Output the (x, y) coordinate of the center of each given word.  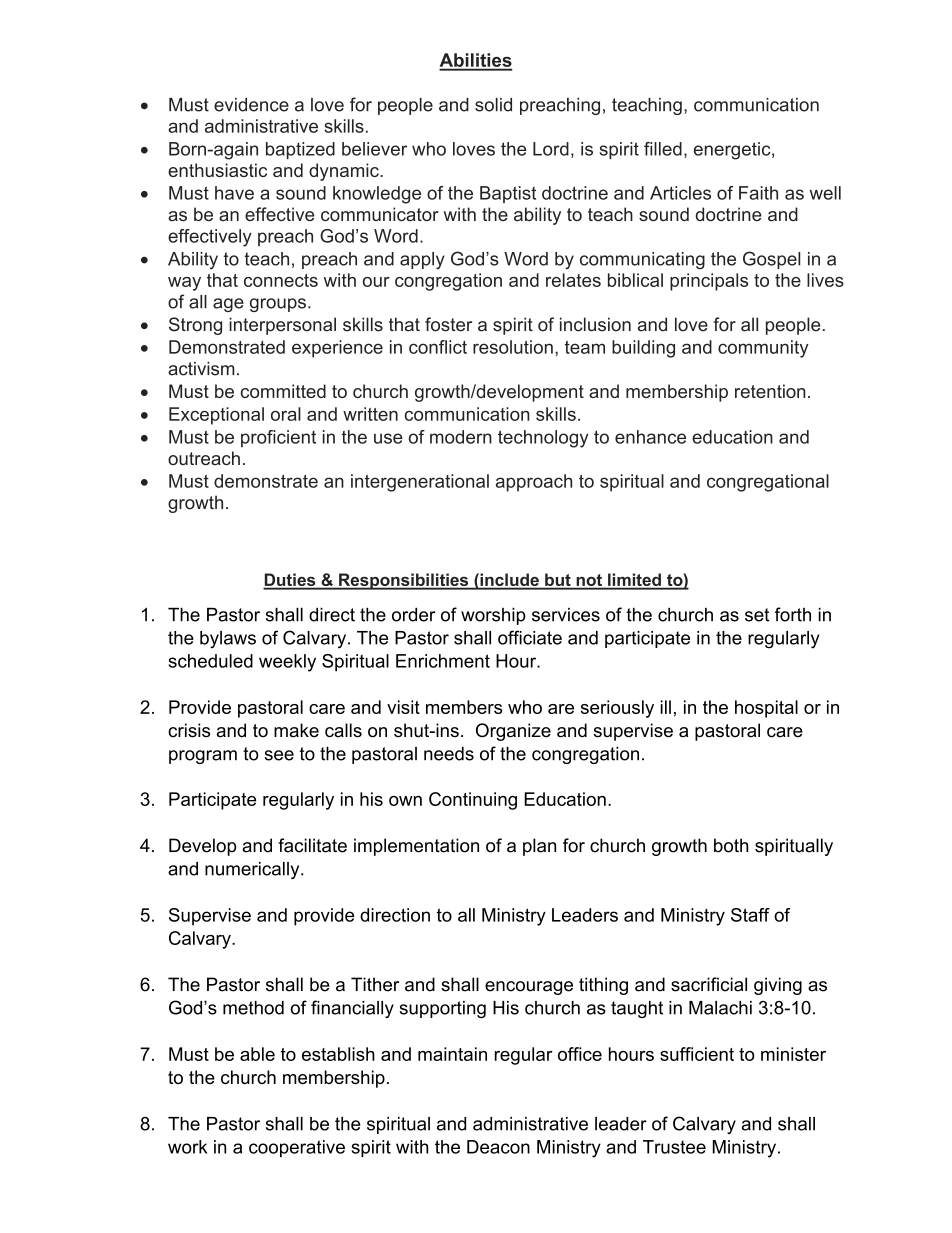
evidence (251, 105)
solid (493, 105)
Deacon (498, 1147)
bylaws (228, 640)
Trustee (674, 1147)
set (757, 615)
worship (493, 616)
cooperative (297, 1148)
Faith (758, 193)
